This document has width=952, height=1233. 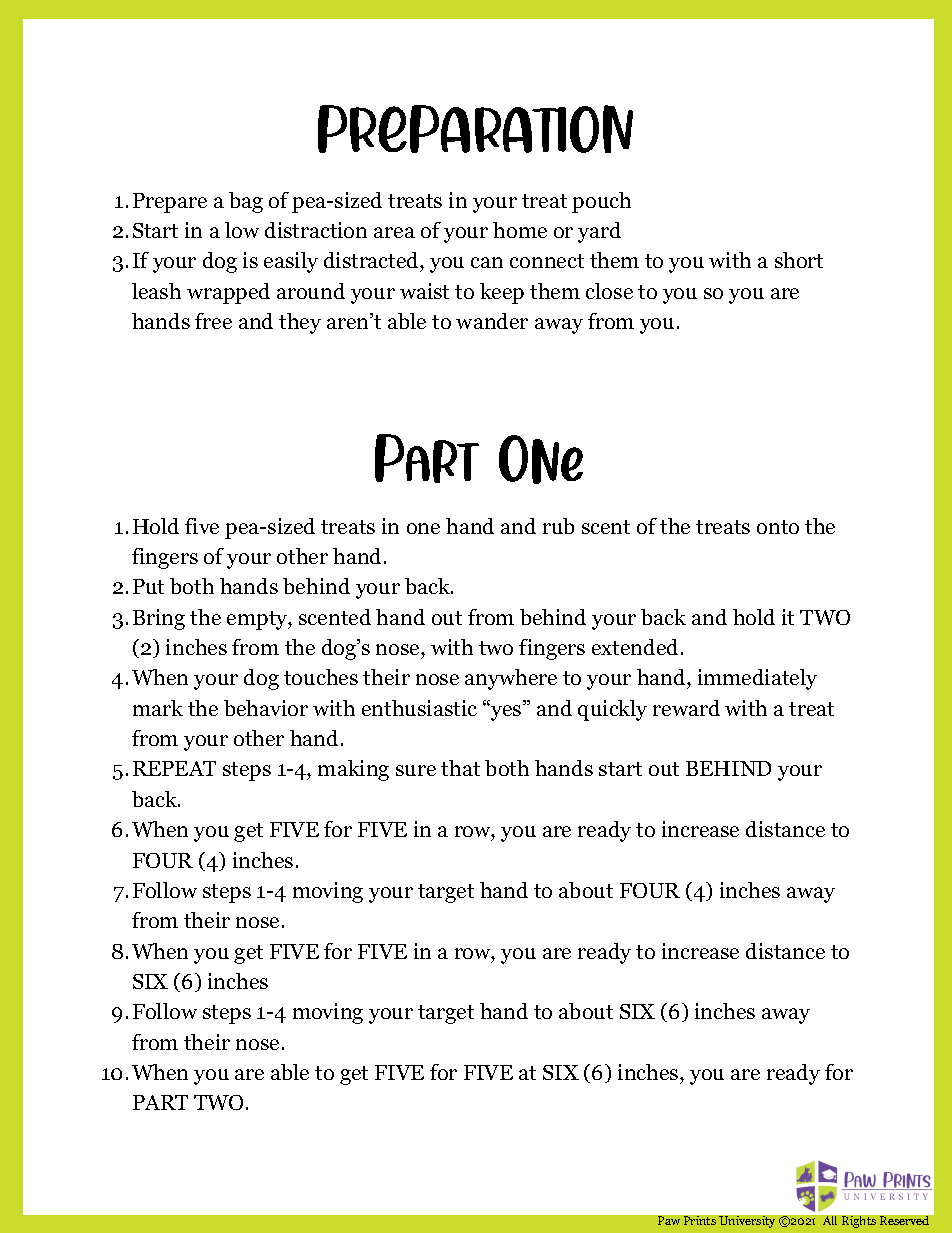 I want to click on can, so click(x=487, y=262).
